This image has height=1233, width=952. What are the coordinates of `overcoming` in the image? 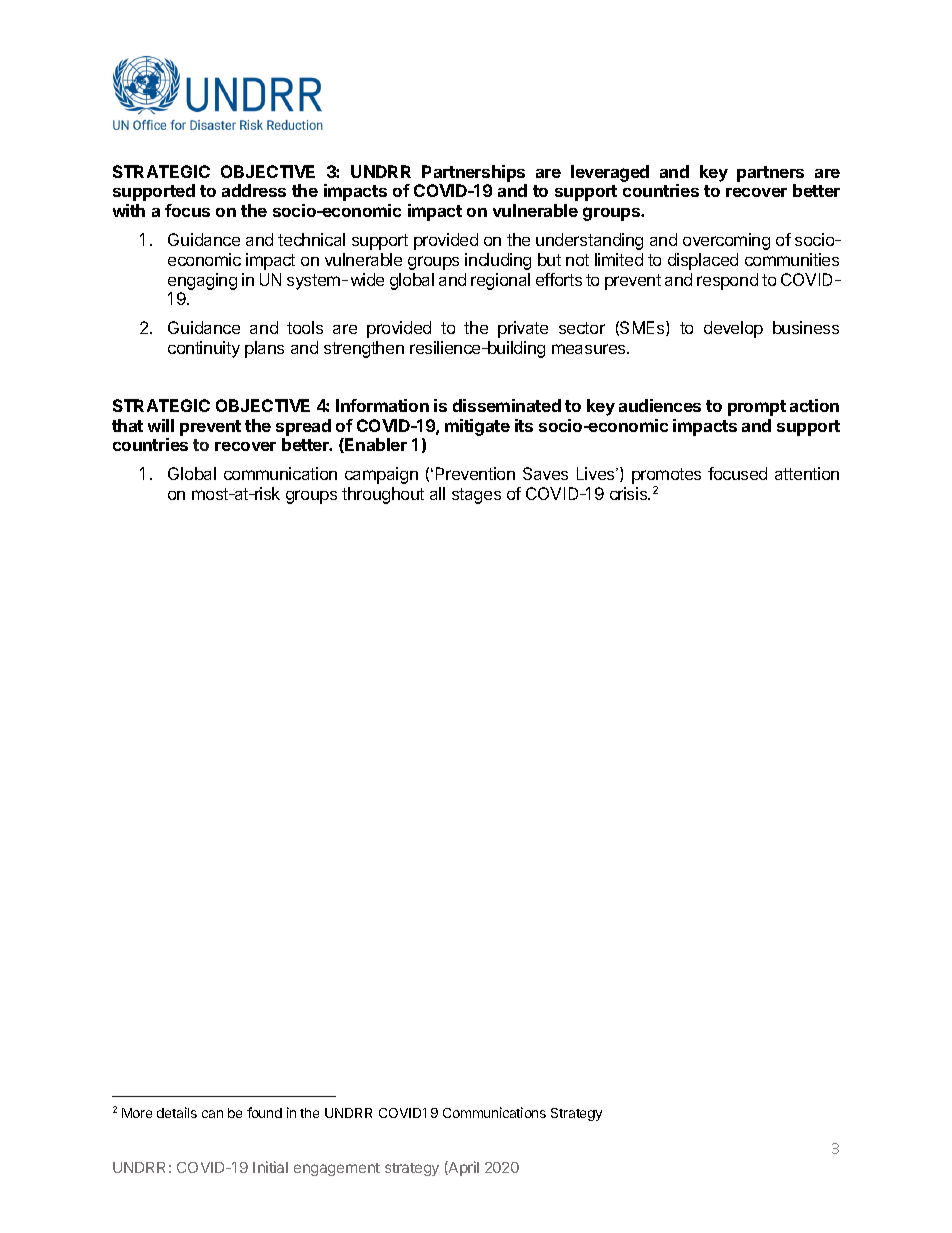 It's located at (726, 241).
